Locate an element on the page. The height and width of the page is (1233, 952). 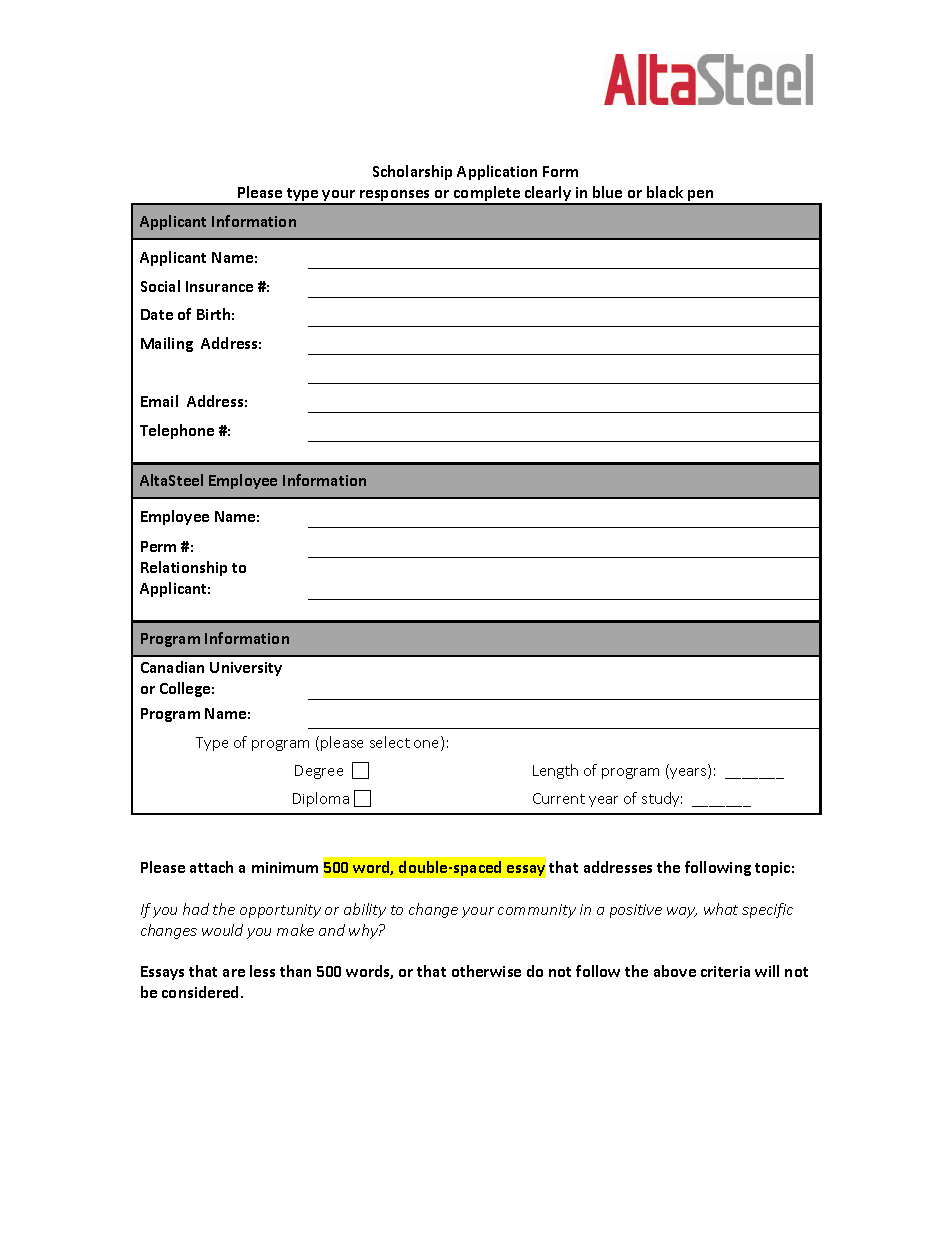
Current is located at coordinates (559, 798).
